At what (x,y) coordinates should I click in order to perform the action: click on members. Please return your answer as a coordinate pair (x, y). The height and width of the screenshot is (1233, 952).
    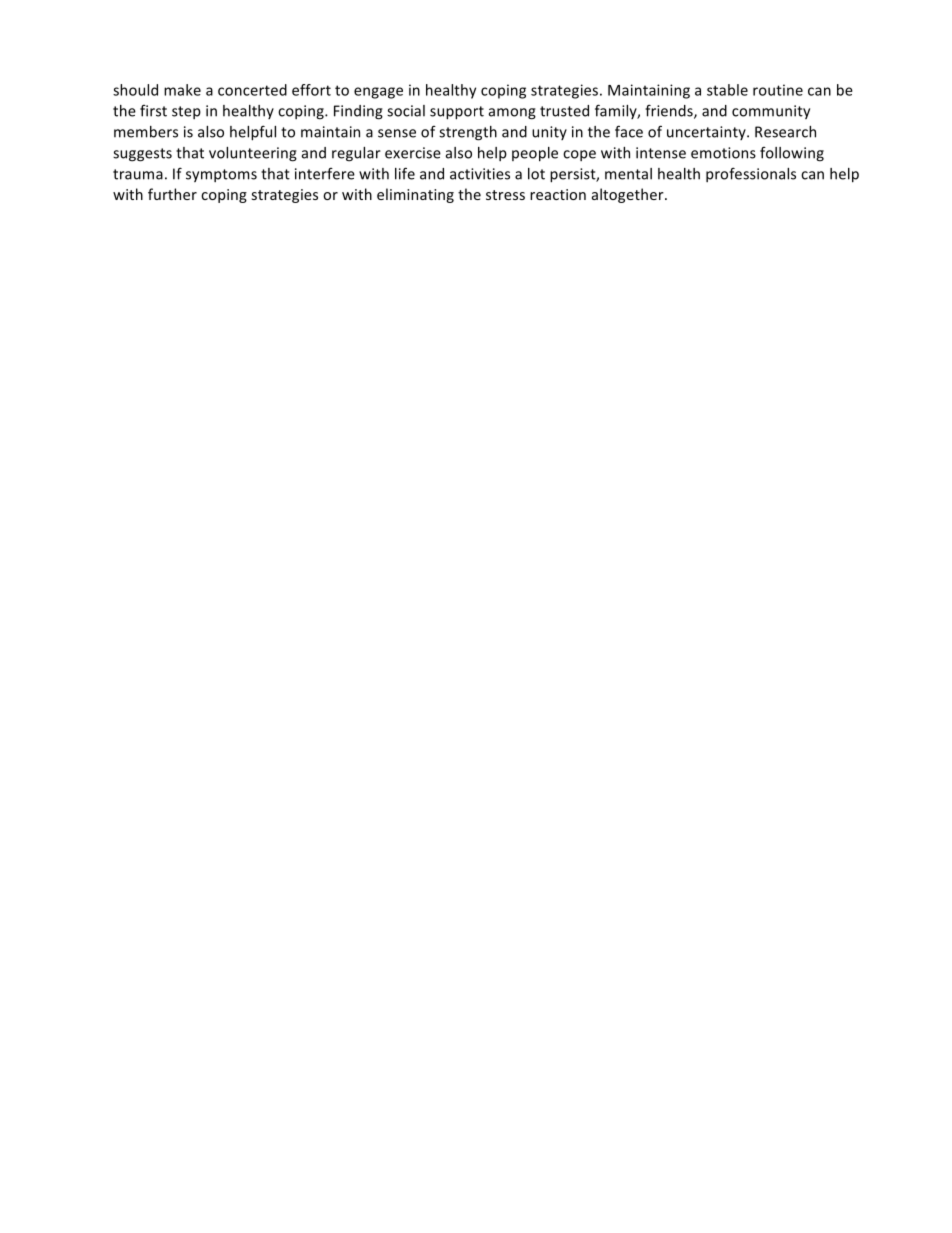
    Looking at the image, I should click on (146, 132).
